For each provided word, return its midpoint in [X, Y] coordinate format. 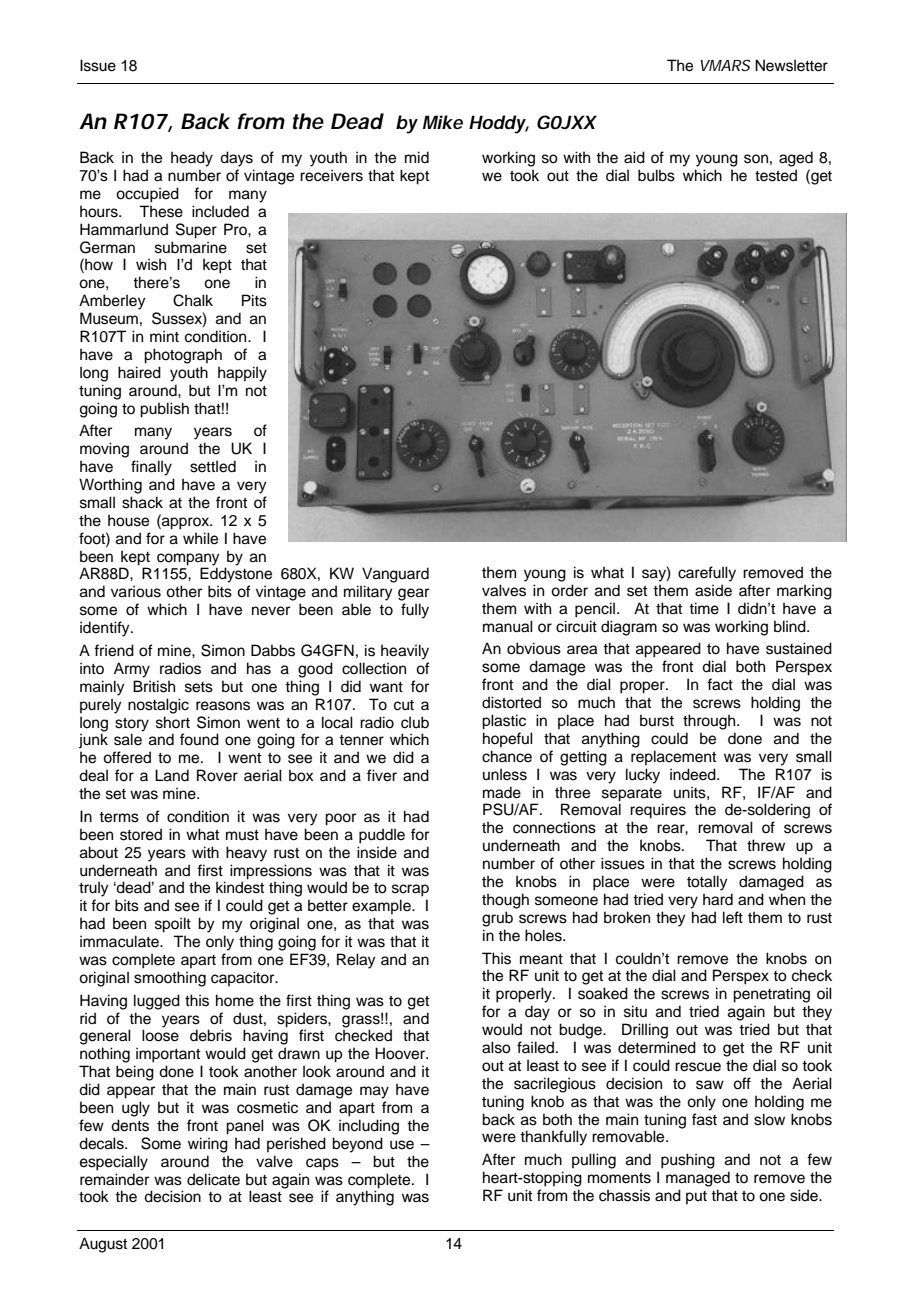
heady [192, 159]
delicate [213, 1179]
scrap [410, 890]
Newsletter [791, 65]
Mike [443, 122]
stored [141, 834]
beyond [357, 1145]
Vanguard [395, 575]
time [704, 608]
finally [151, 468]
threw [766, 845]
